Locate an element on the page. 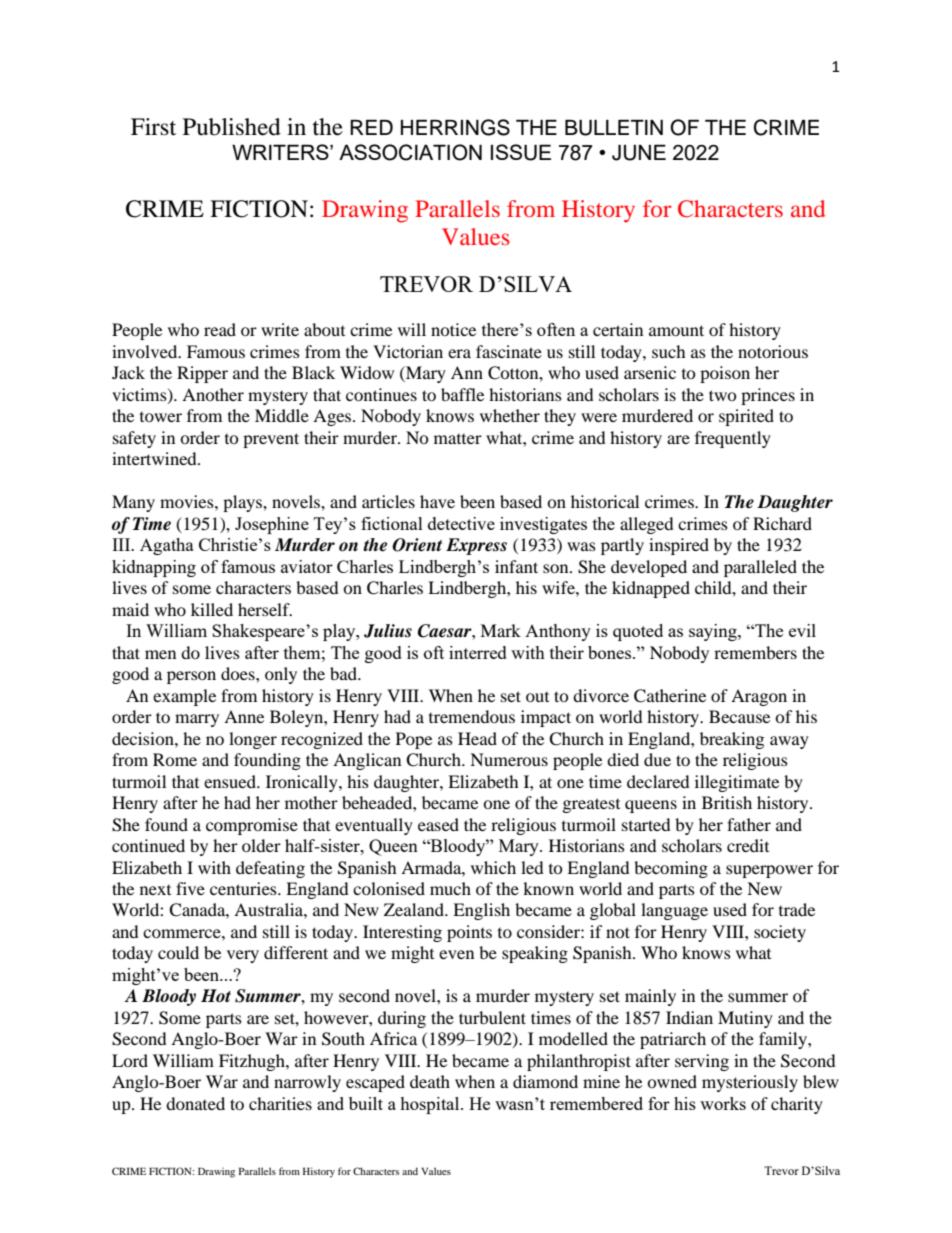 This document has height=1233, width=952. donated is located at coordinates (195, 1103).
